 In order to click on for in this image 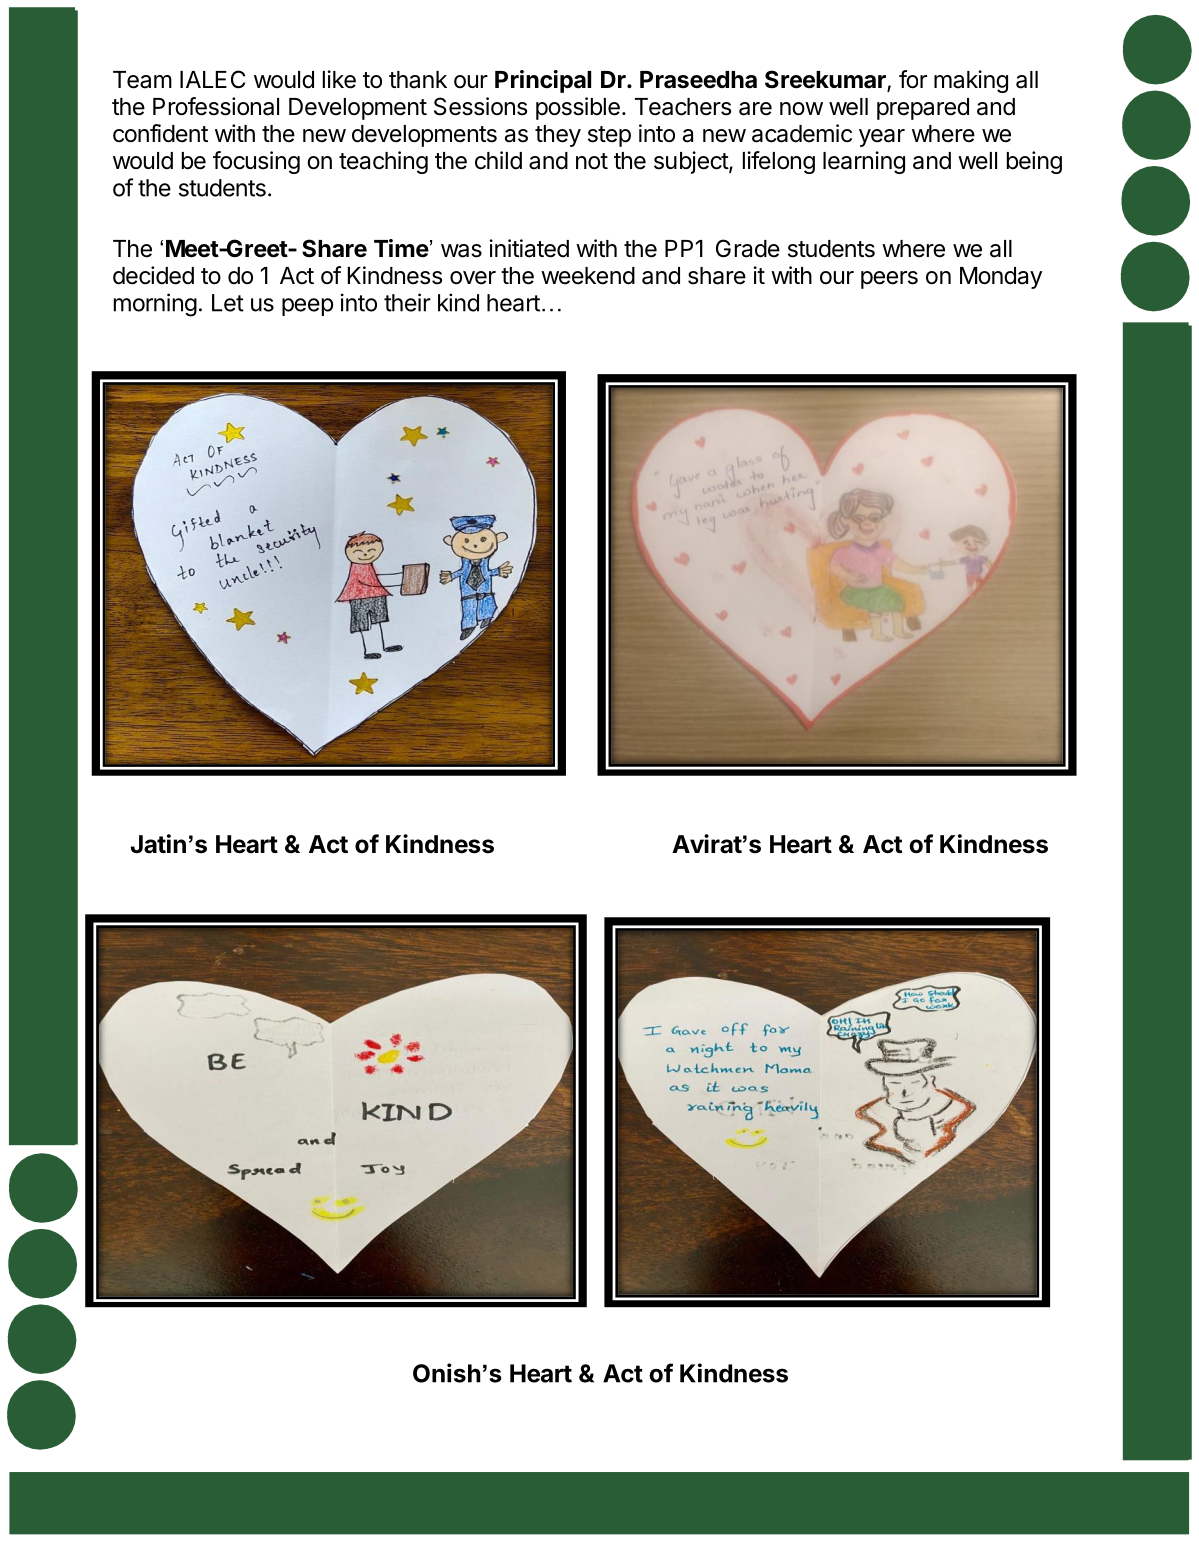, I will do `click(913, 79)`.
